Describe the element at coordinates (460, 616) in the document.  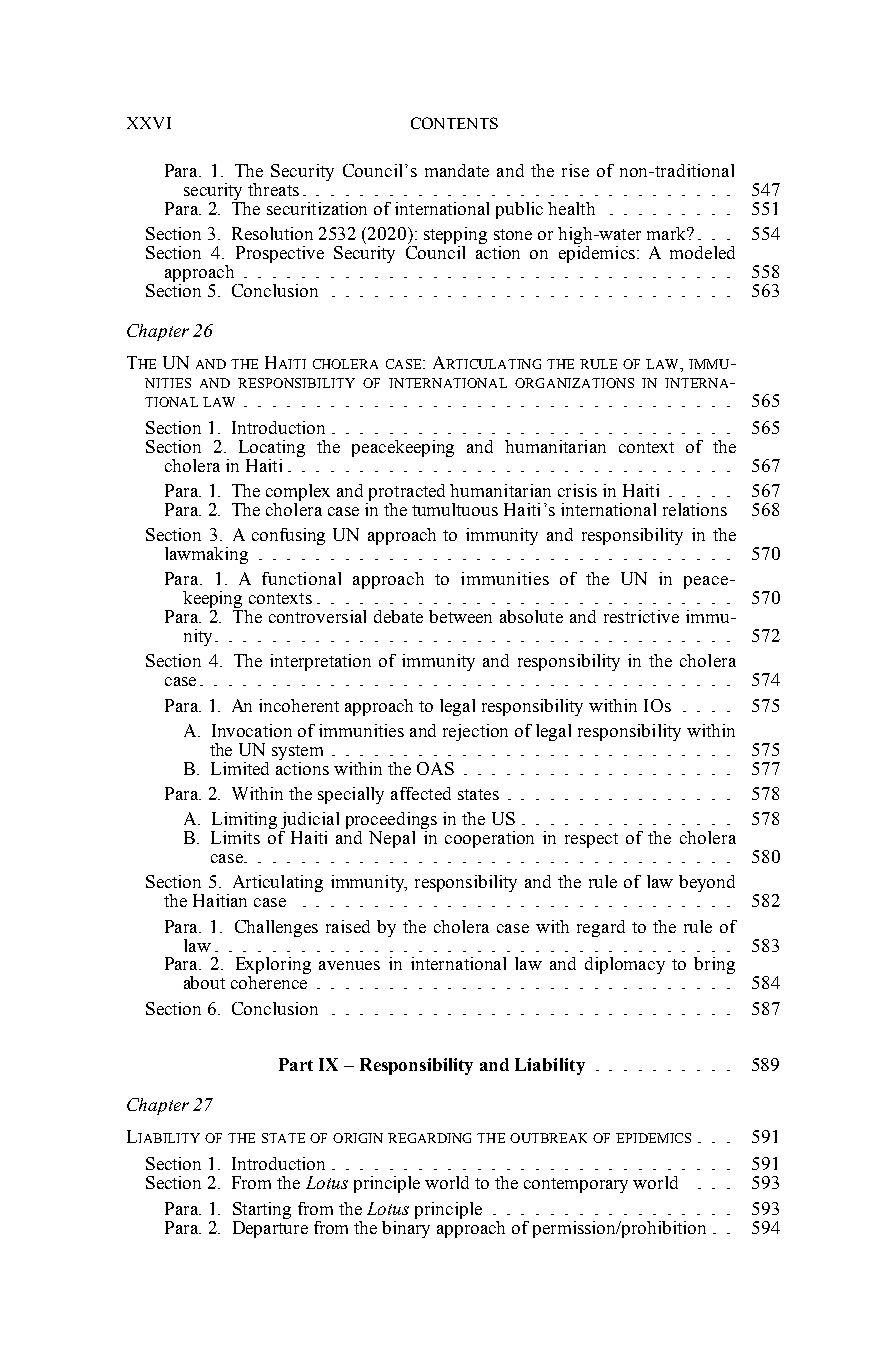
I see `between` at that location.
